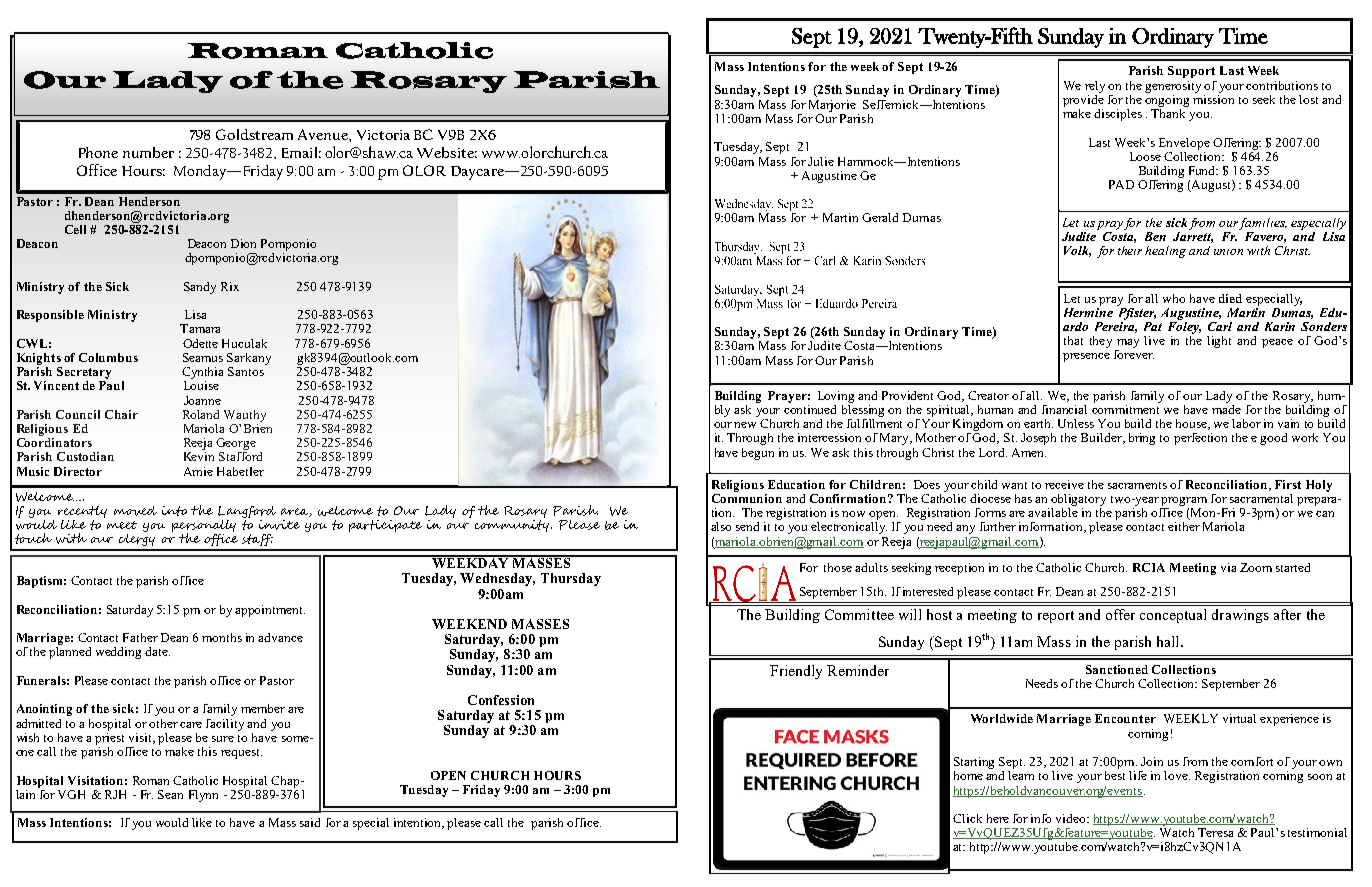  What do you see at coordinates (157, 651) in the image?
I see `date` at bounding box center [157, 651].
